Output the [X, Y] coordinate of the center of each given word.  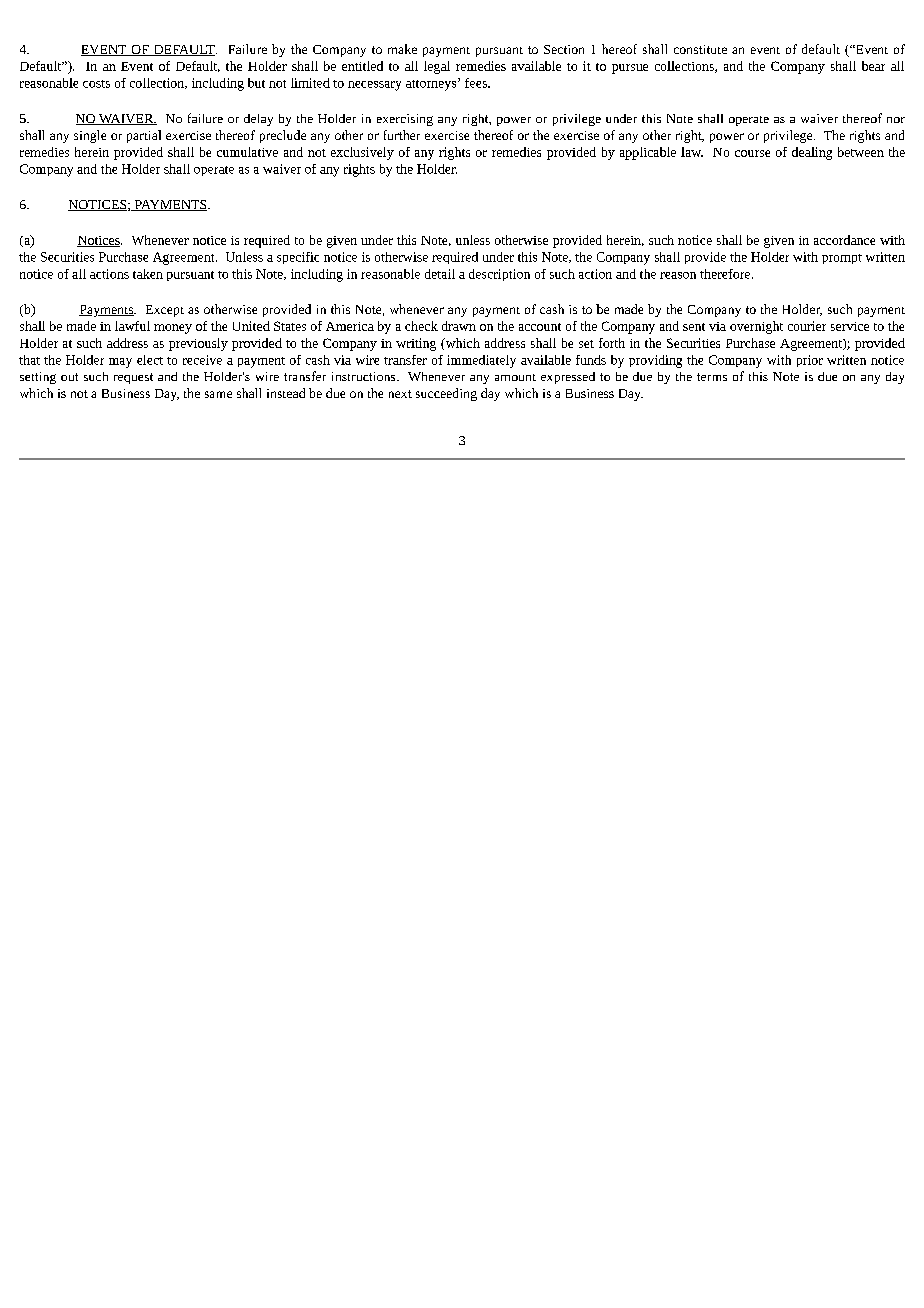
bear [873, 66]
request [133, 378]
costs [96, 84]
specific [298, 258]
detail [440, 274]
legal [437, 67]
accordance [844, 240]
